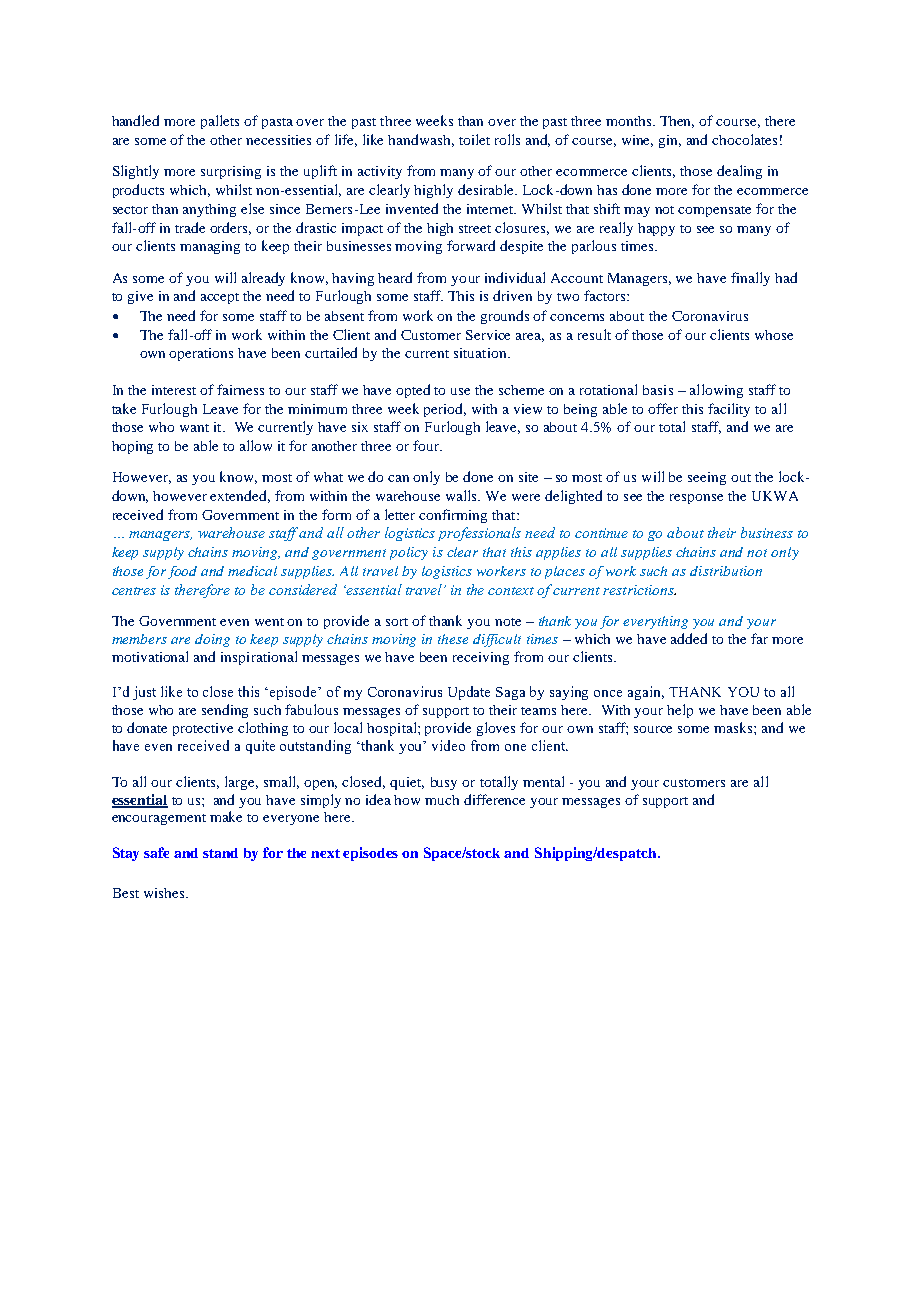 The width and height of the screenshot is (924, 1308). Describe the element at coordinates (744, 139) in the screenshot. I see `chocolates` at that location.
